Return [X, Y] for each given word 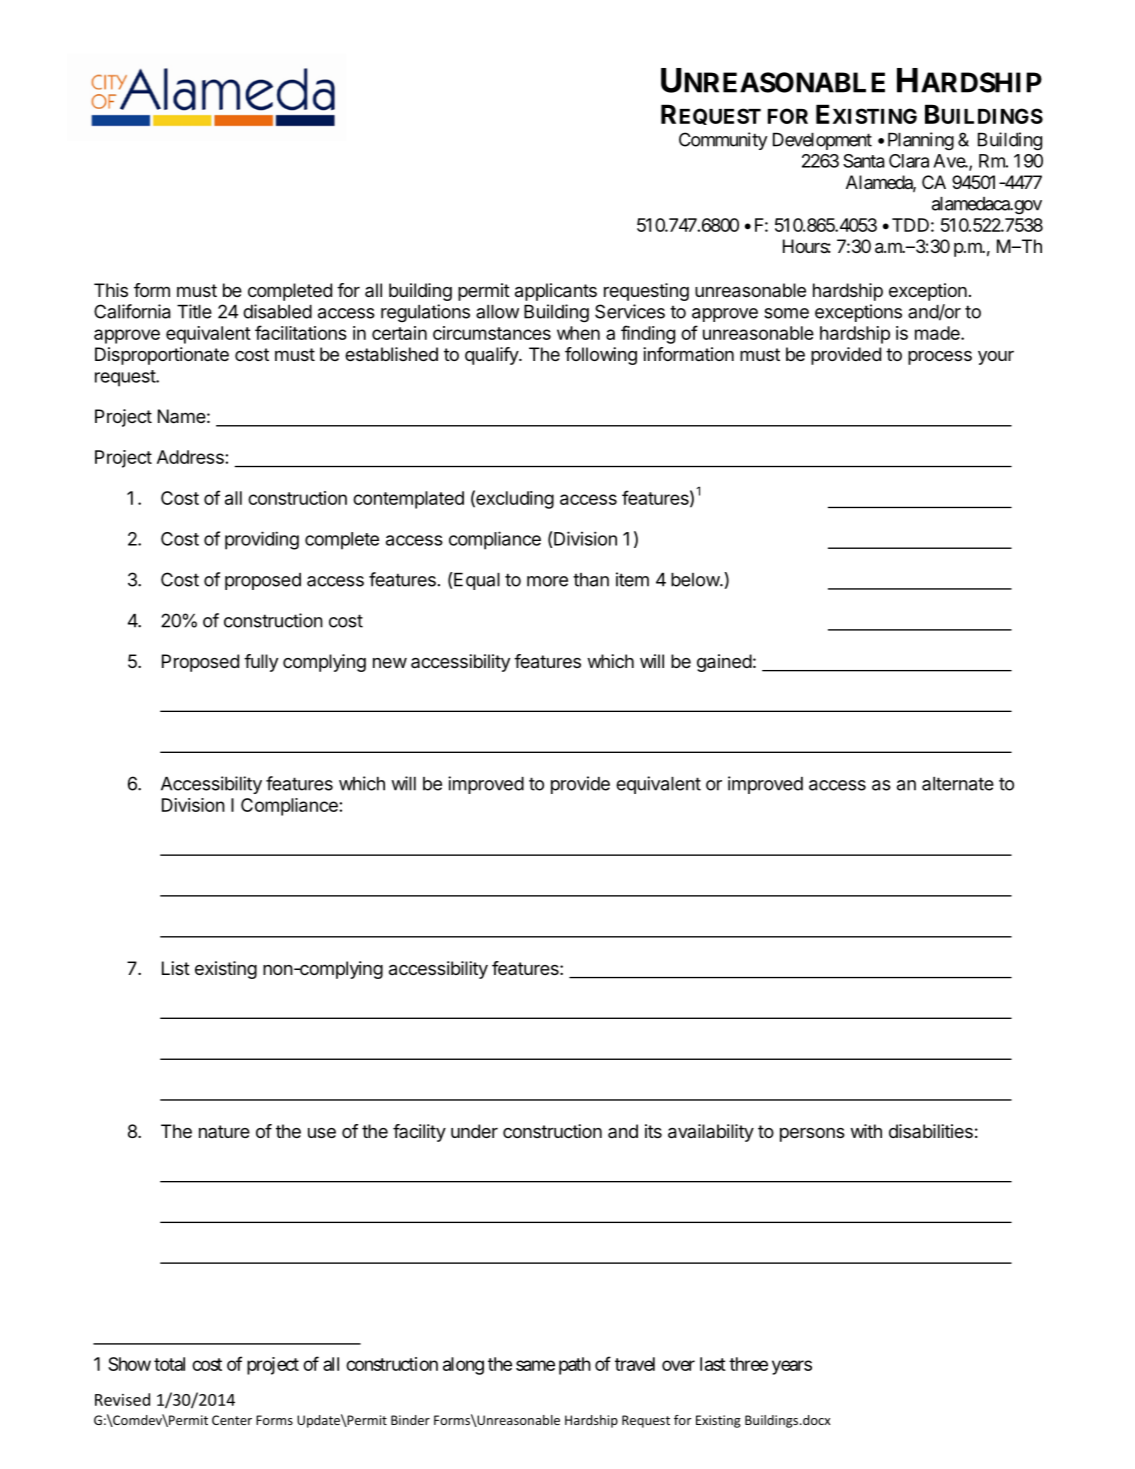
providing [262, 540]
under [474, 1131]
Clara [909, 161]
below [696, 580]
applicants [556, 292]
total [169, 1364]
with [866, 1131]
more [547, 581]
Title [194, 311]
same [535, 1365]
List [176, 968]
